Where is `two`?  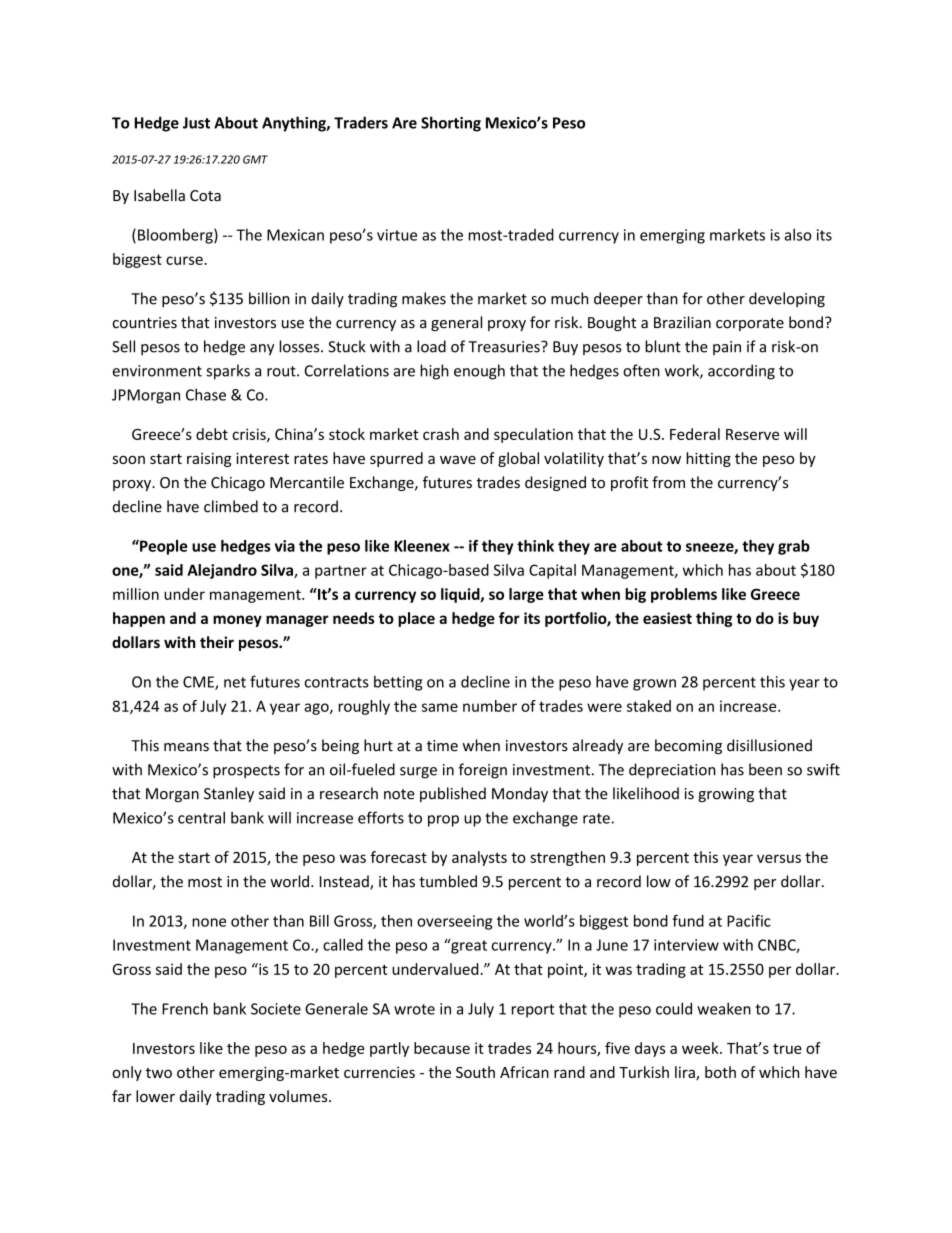
two is located at coordinates (159, 1073).
